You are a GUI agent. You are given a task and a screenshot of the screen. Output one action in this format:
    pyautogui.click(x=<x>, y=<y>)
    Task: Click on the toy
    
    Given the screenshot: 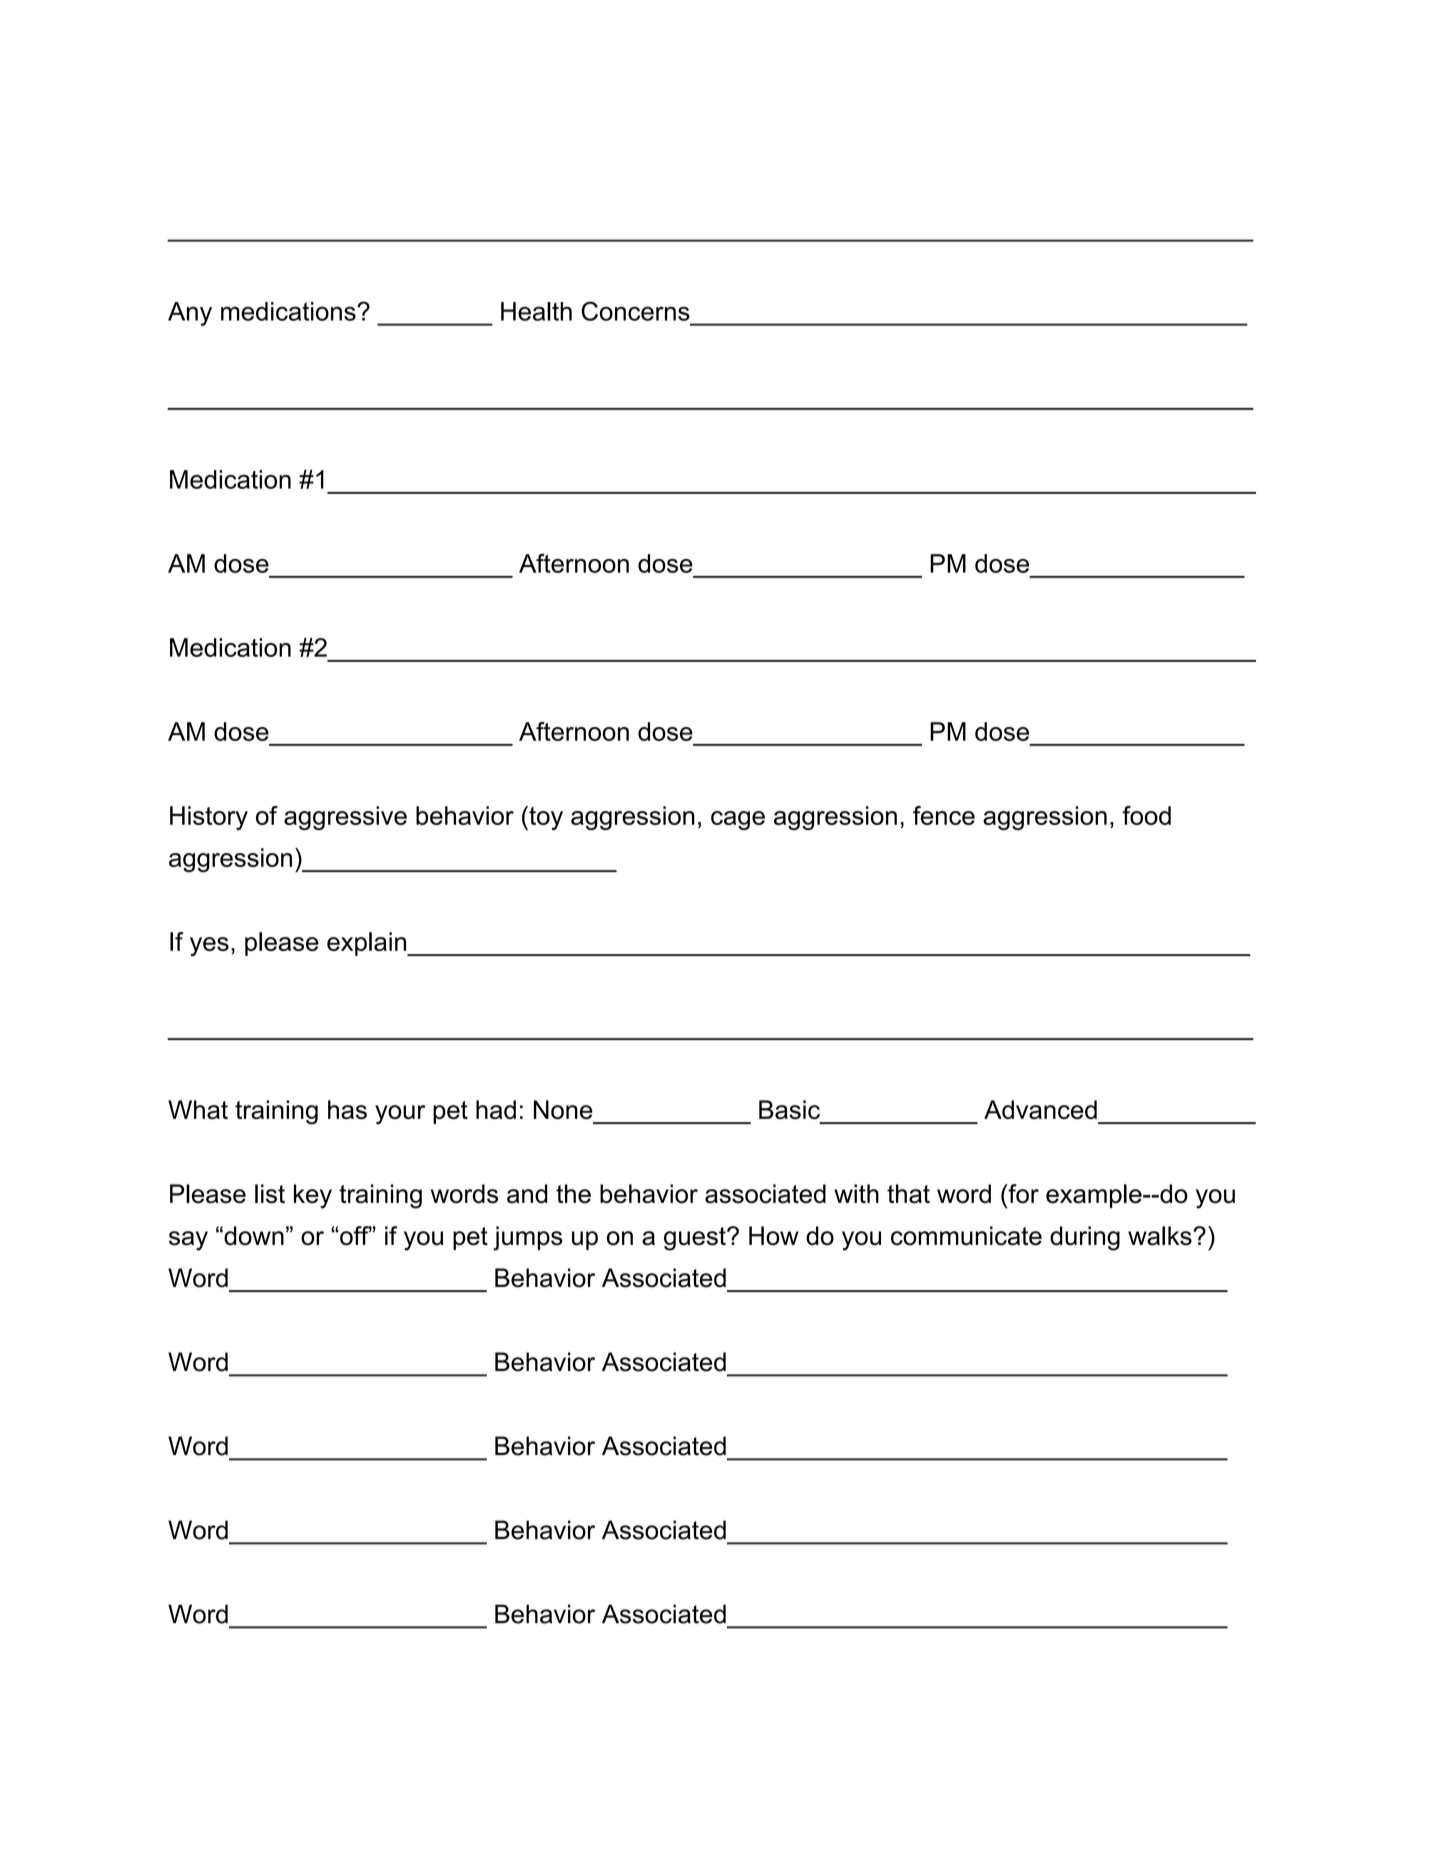 What is the action you would take?
    pyautogui.click(x=545, y=818)
